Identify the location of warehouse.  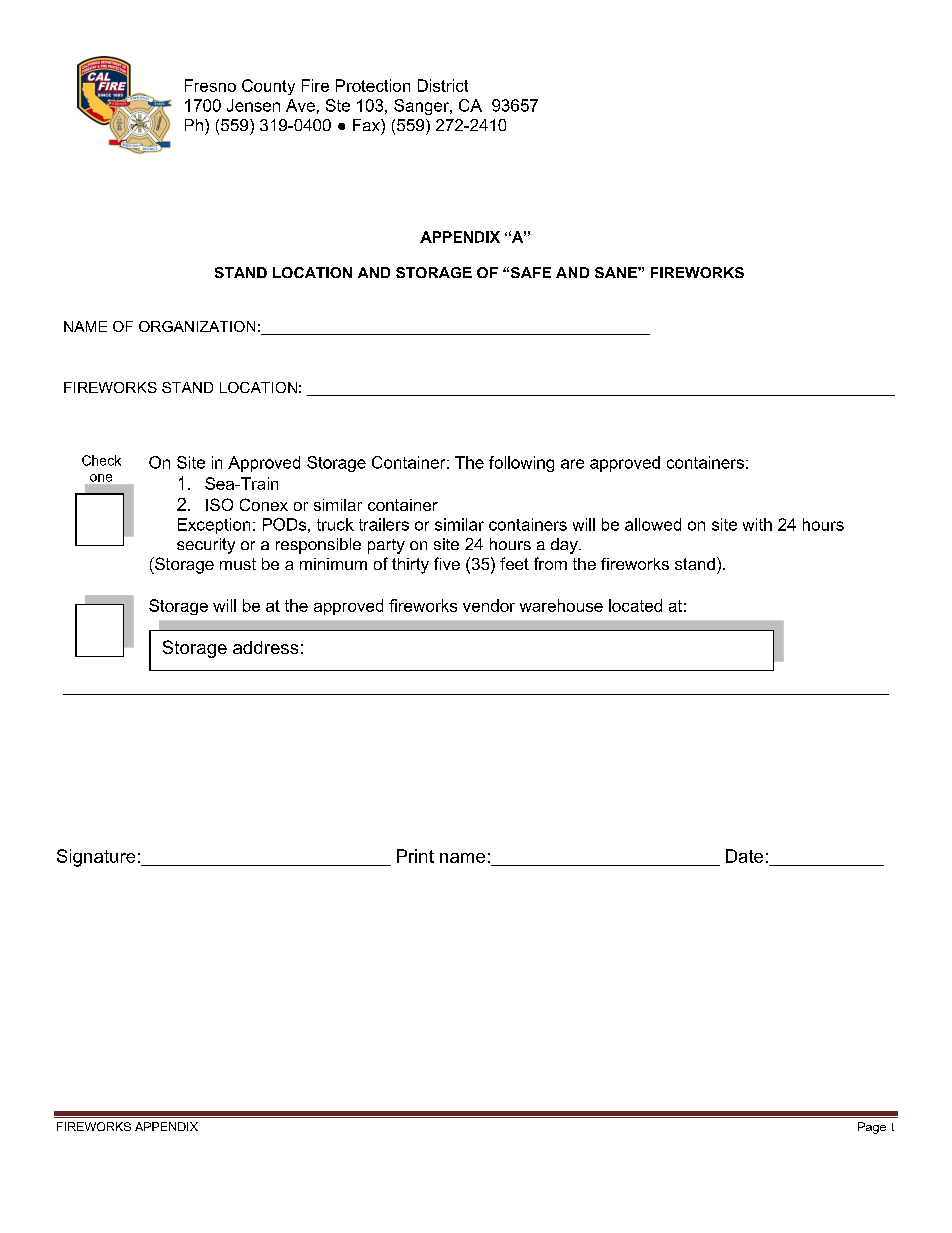
(561, 605).
